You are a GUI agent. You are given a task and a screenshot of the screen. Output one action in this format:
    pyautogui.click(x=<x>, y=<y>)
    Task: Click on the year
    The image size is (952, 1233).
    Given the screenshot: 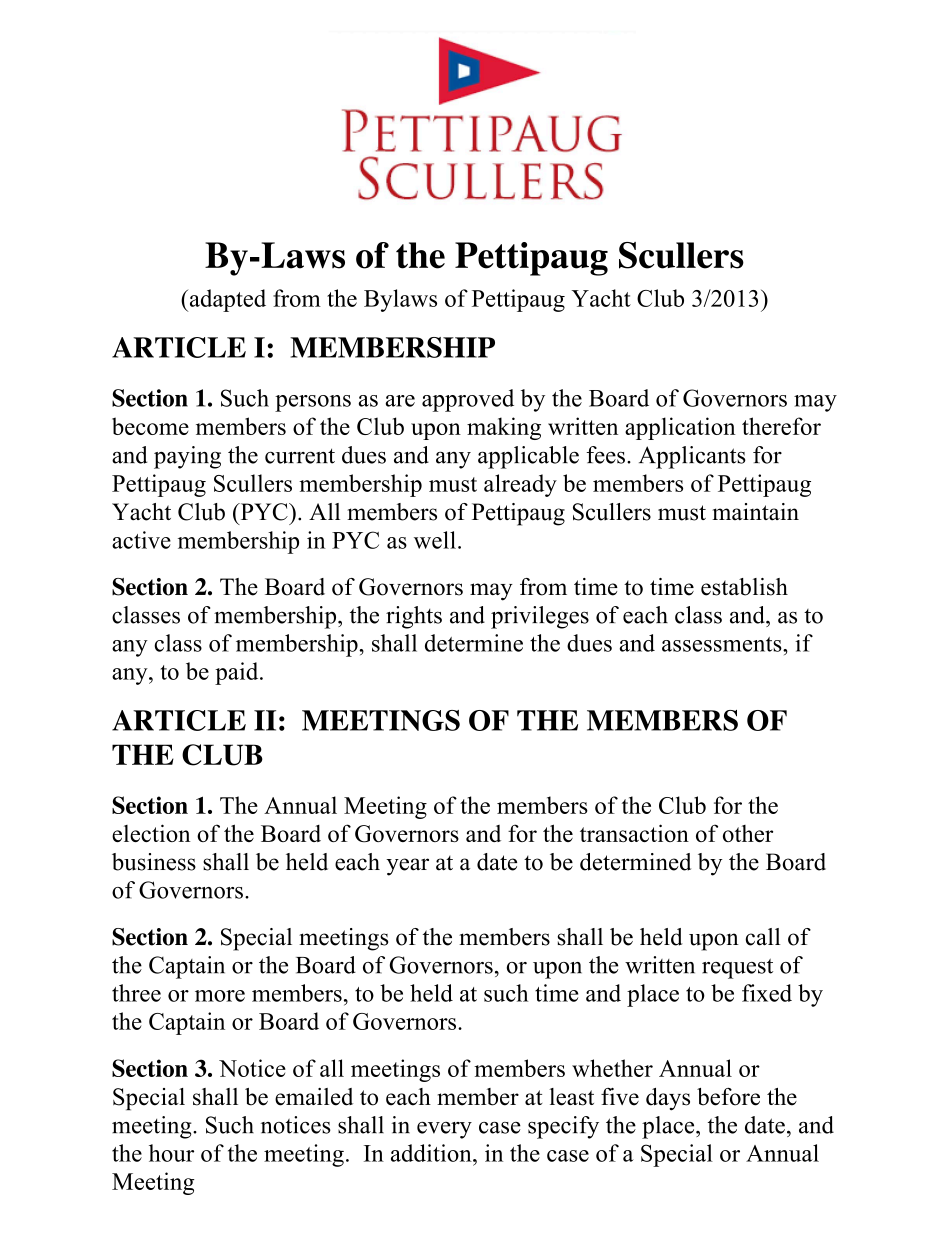 What is the action you would take?
    pyautogui.click(x=407, y=867)
